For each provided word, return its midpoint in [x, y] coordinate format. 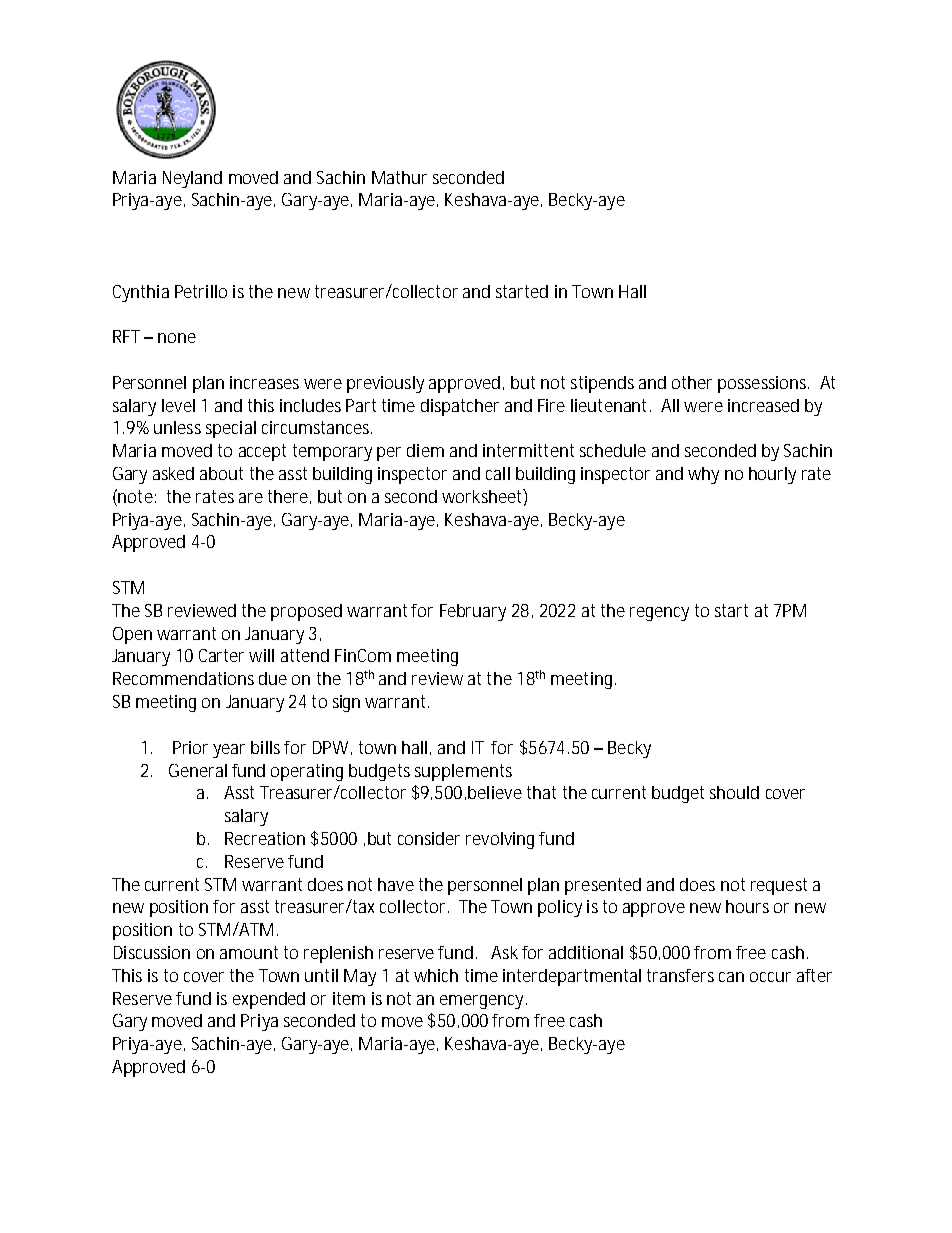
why [703, 475]
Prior [190, 747]
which [436, 975]
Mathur [399, 177]
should [734, 792]
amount [249, 952]
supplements [463, 772]
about [221, 473]
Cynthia [141, 293]
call [498, 473]
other [692, 382]
